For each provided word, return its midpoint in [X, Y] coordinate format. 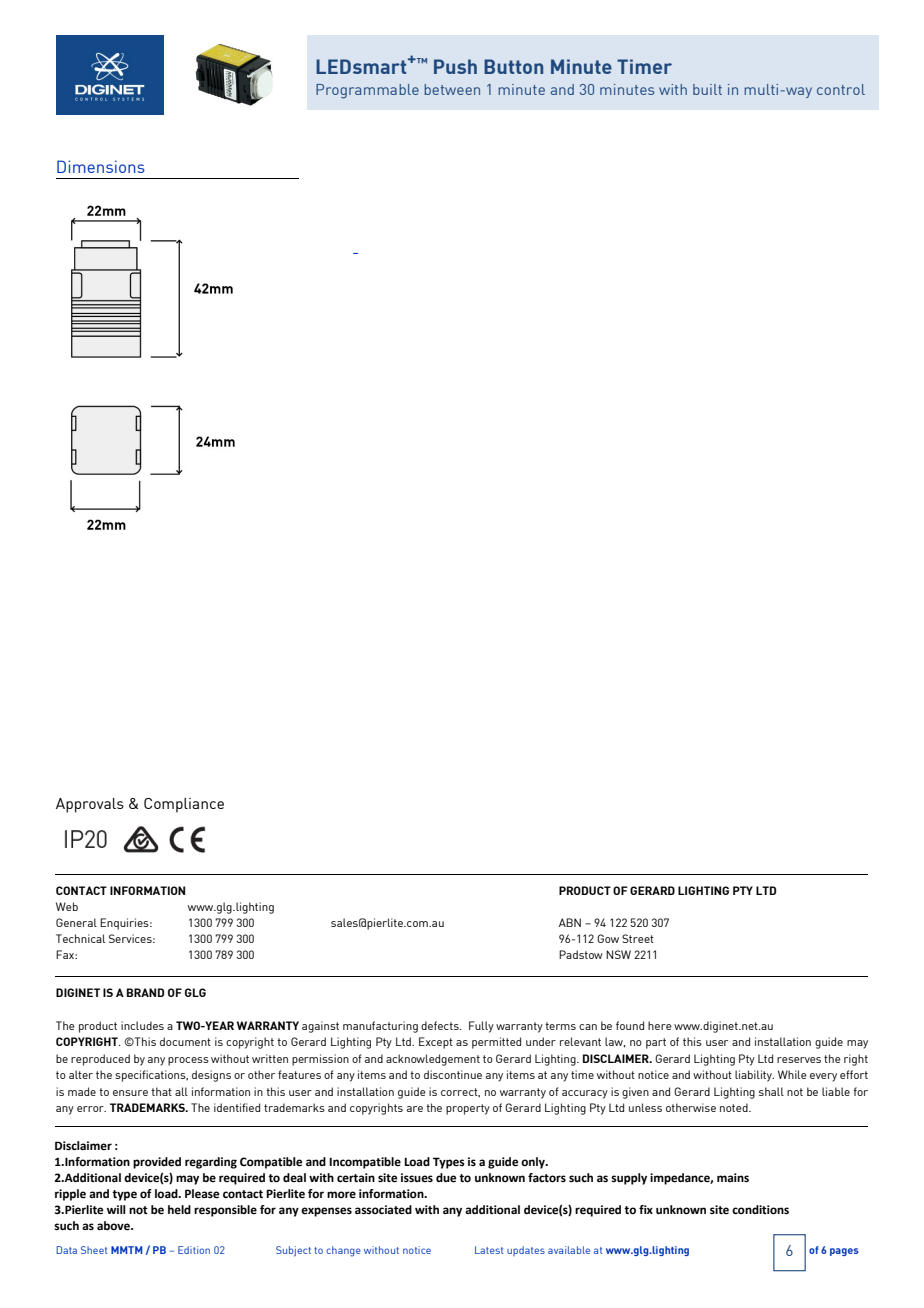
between [452, 89]
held [179, 1210]
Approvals [90, 805]
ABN [570, 922]
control [841, 89]
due [446, 1178]
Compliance [184, 805]
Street [638, 938]
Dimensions [101, 166]
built [707, 89]
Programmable [367, 91]
